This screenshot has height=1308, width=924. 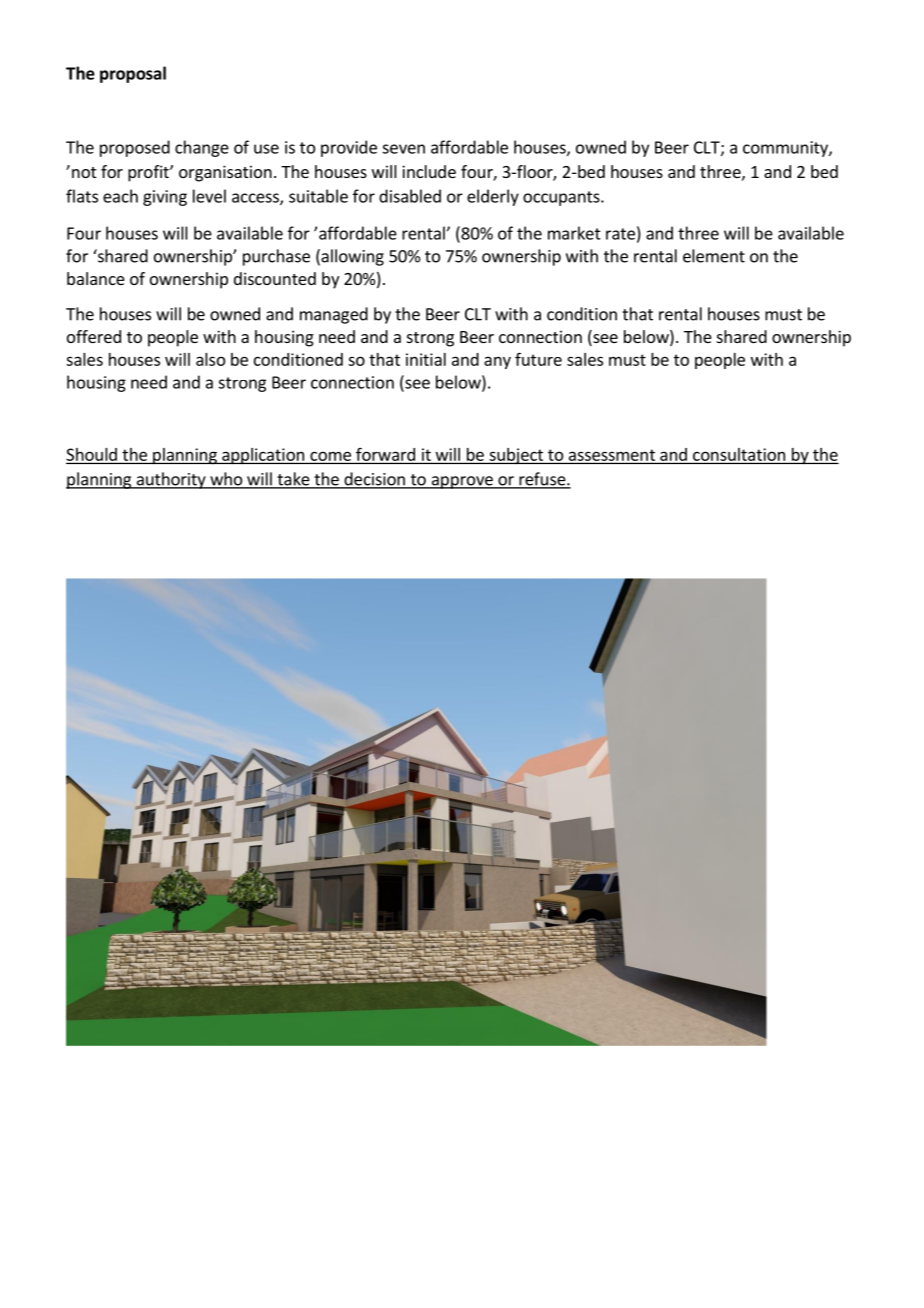 I want to click on seven, so click(x=403, y=149).
